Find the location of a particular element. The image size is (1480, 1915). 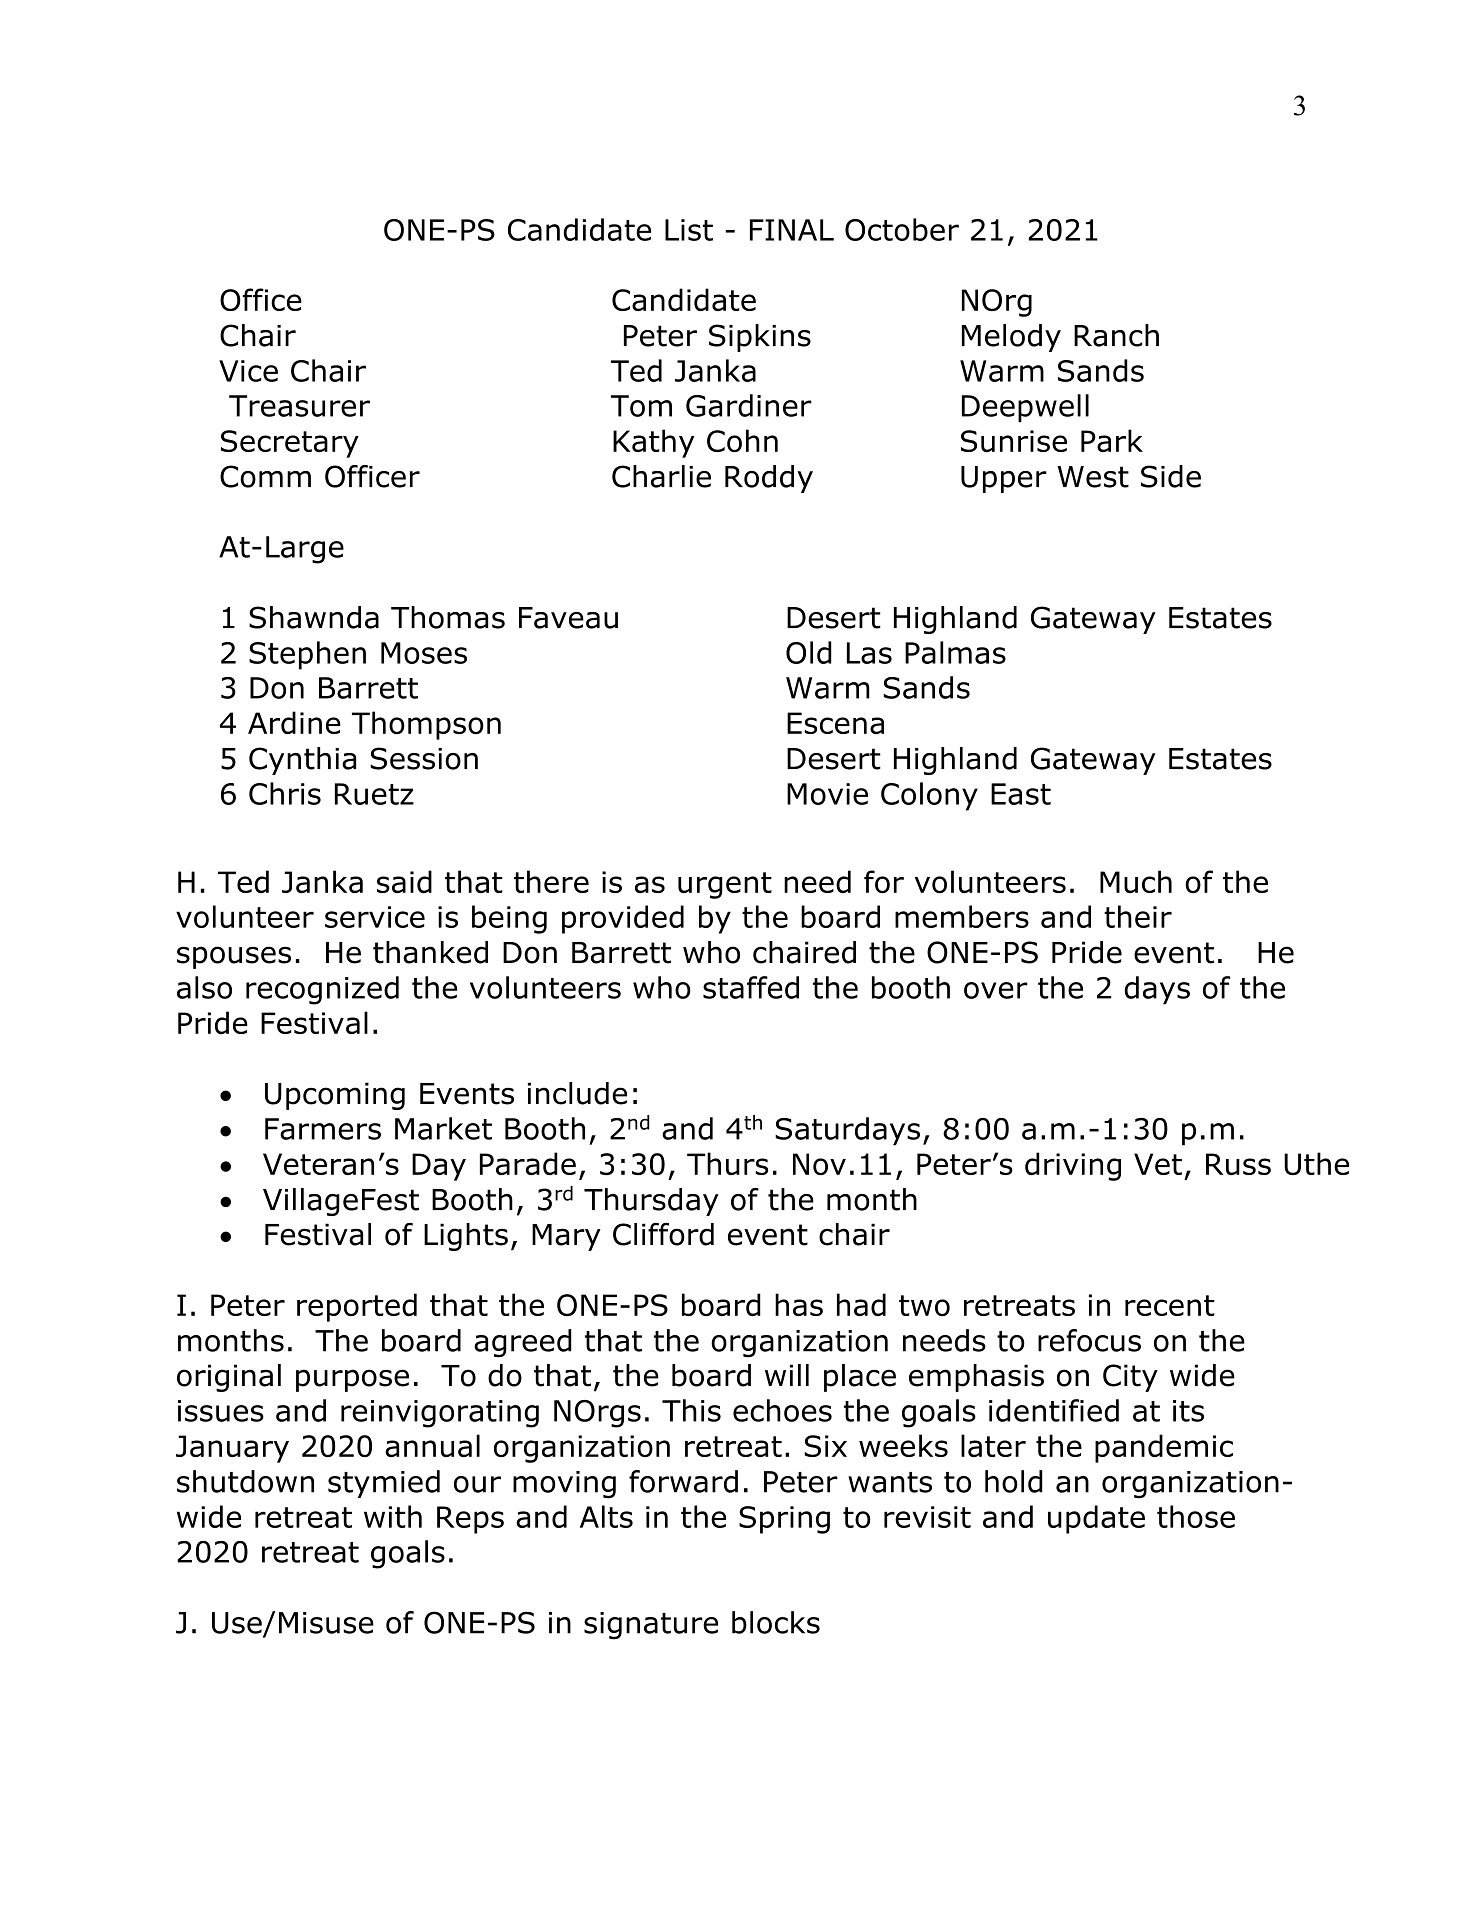

driving is located at coordinates (1073, 1166).
